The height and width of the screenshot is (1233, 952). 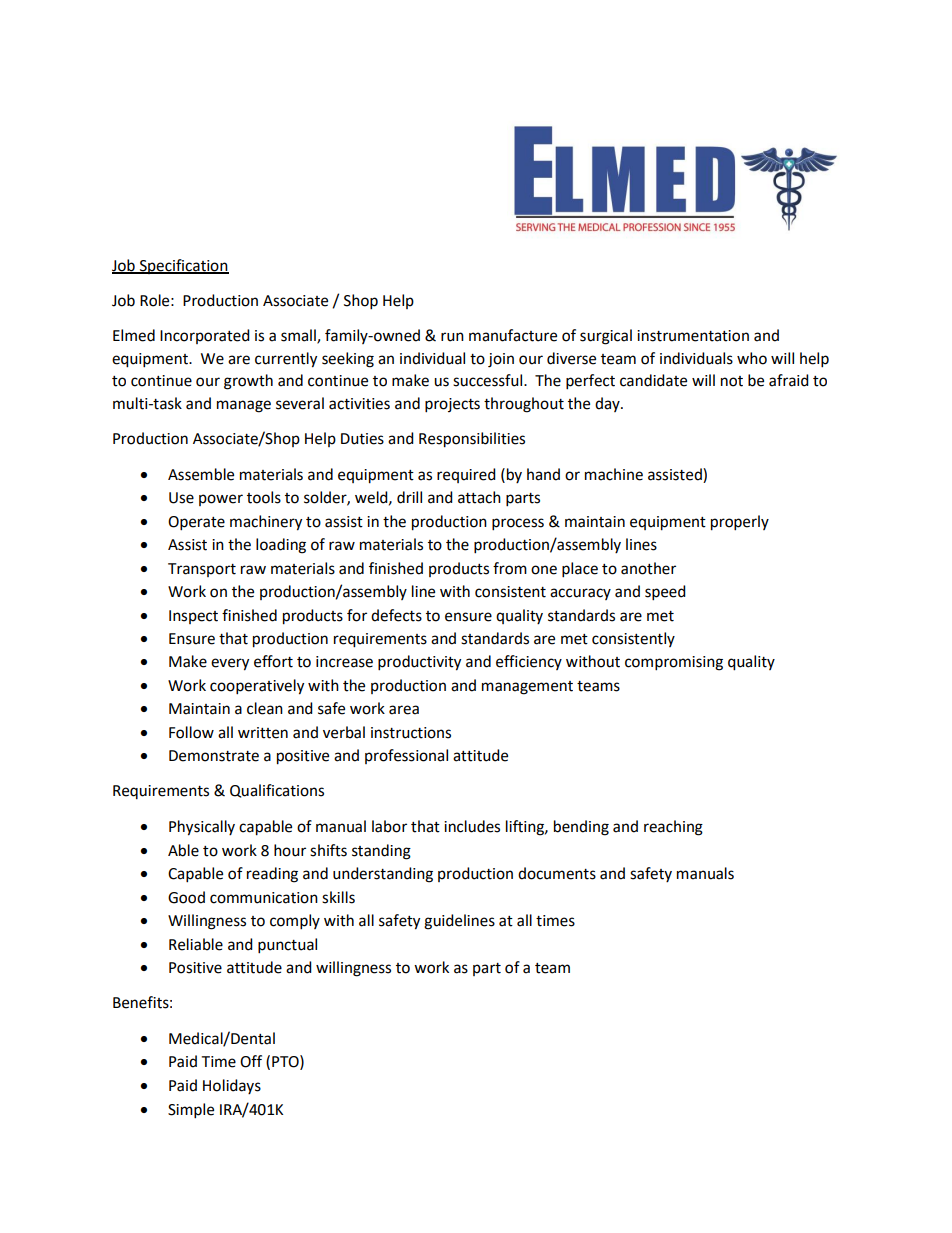 I want to click on compromising, so click(x=674, y=663).
